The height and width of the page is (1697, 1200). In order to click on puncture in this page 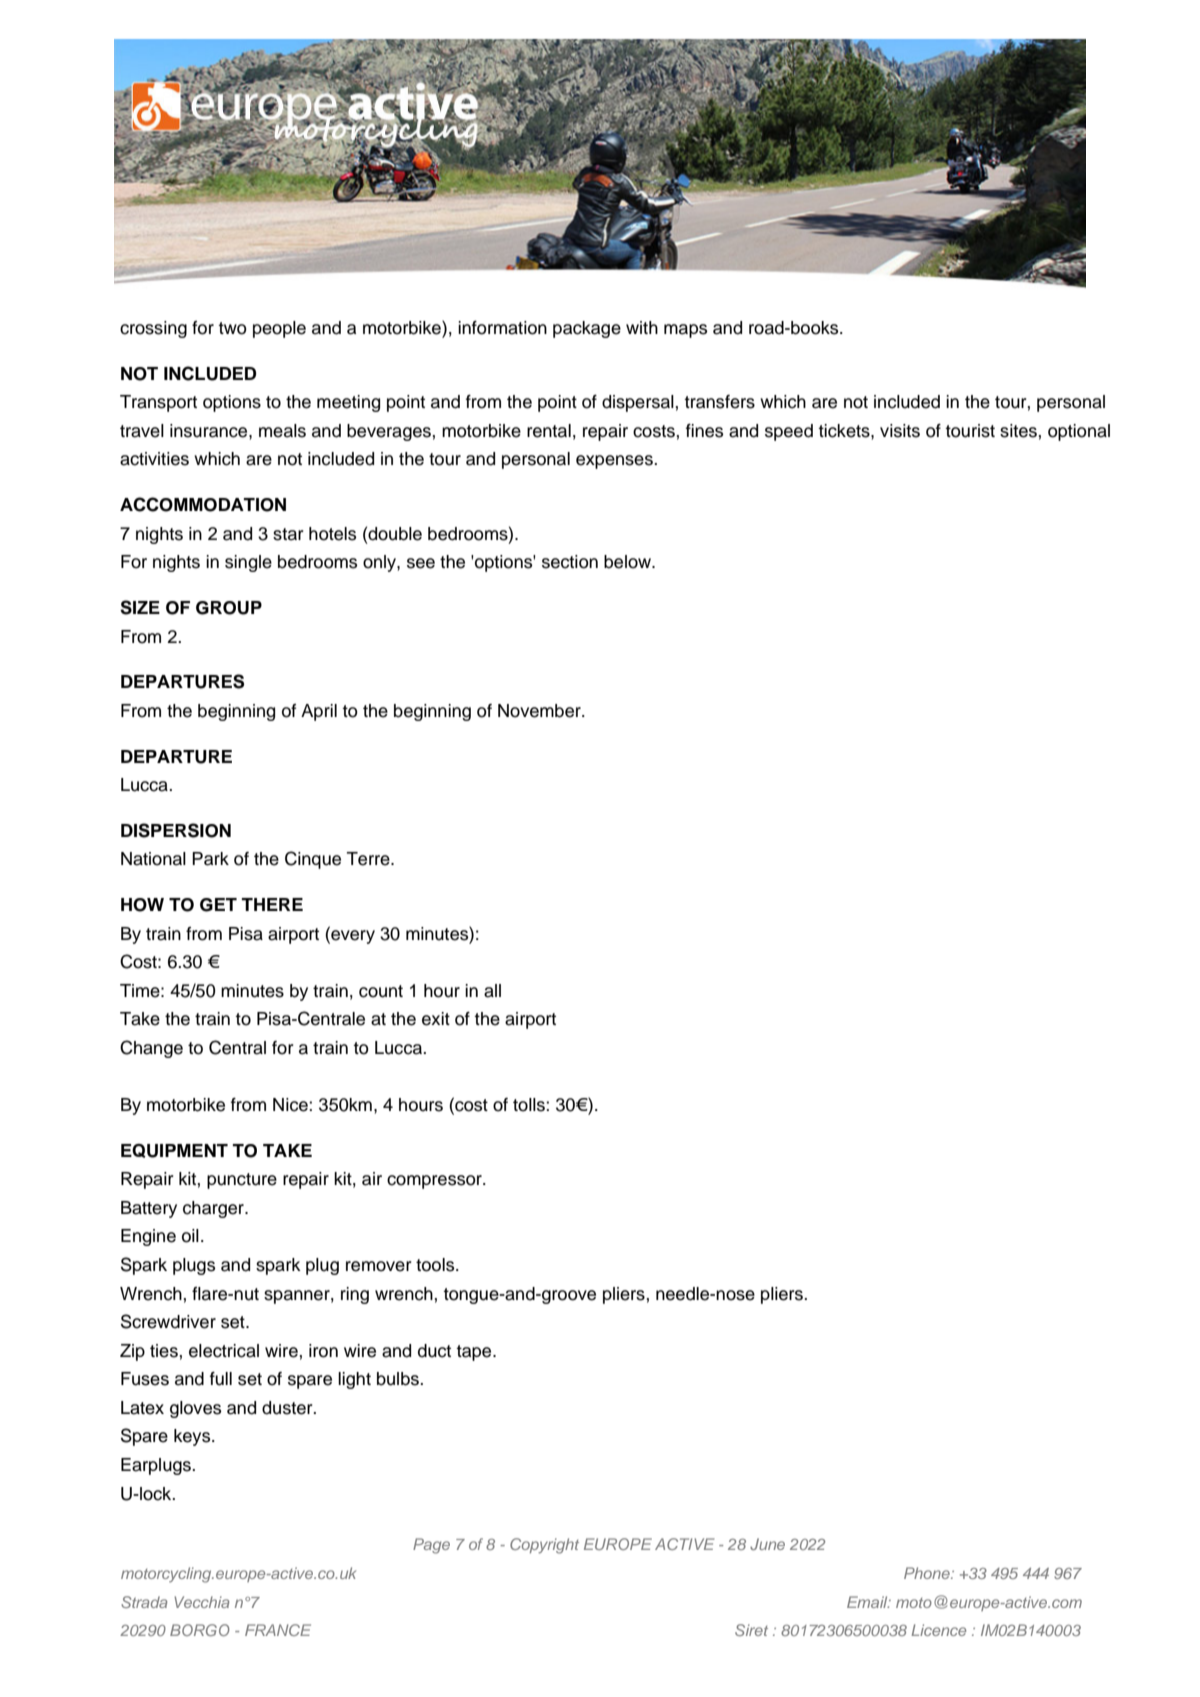, I will do `click(242, 1181)`.
